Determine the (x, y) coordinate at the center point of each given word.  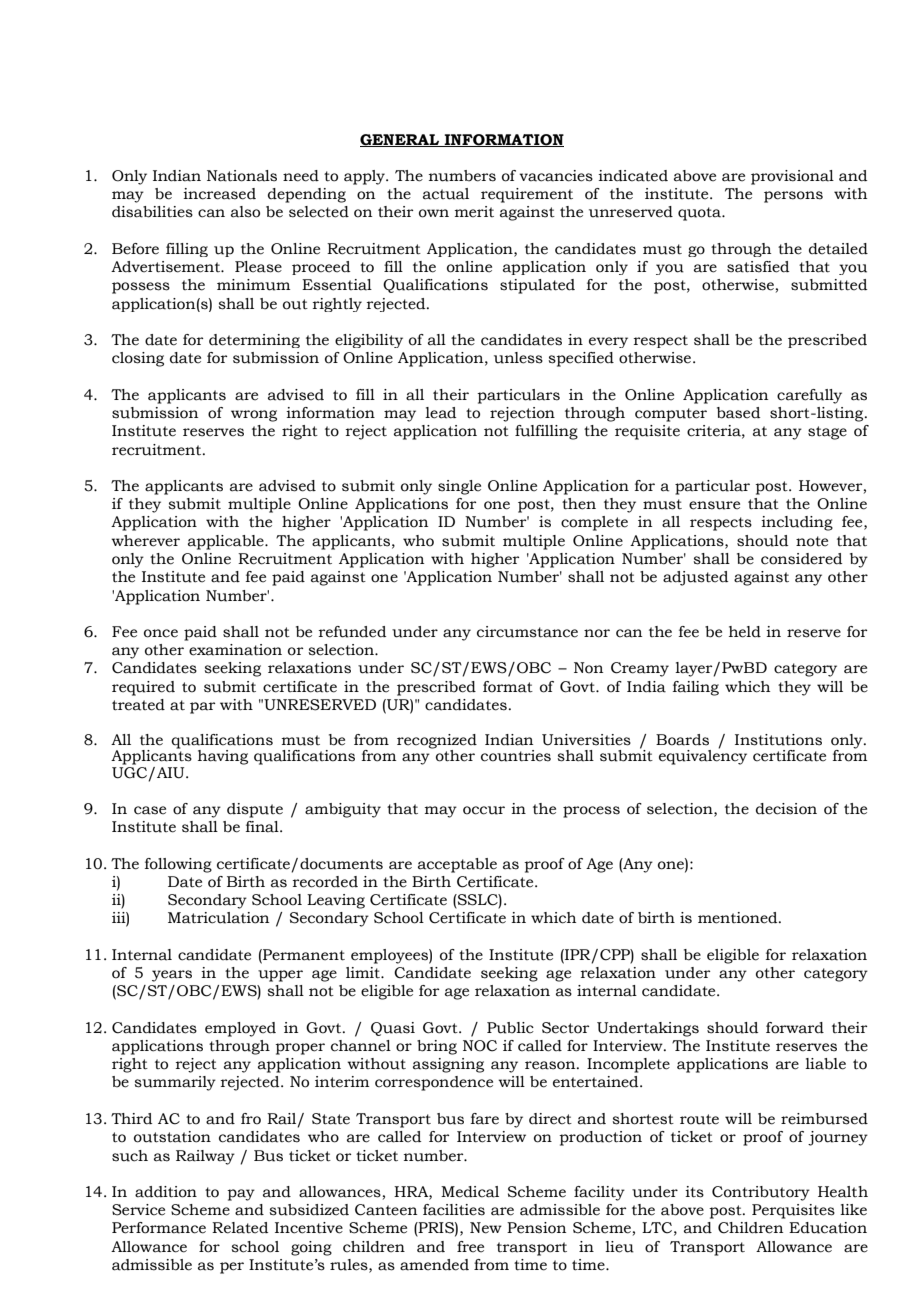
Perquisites (793, 1211)
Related (240, 1228)
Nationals (242, 176)
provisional (792, 177)
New (486, 1228)
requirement (527, 195)
